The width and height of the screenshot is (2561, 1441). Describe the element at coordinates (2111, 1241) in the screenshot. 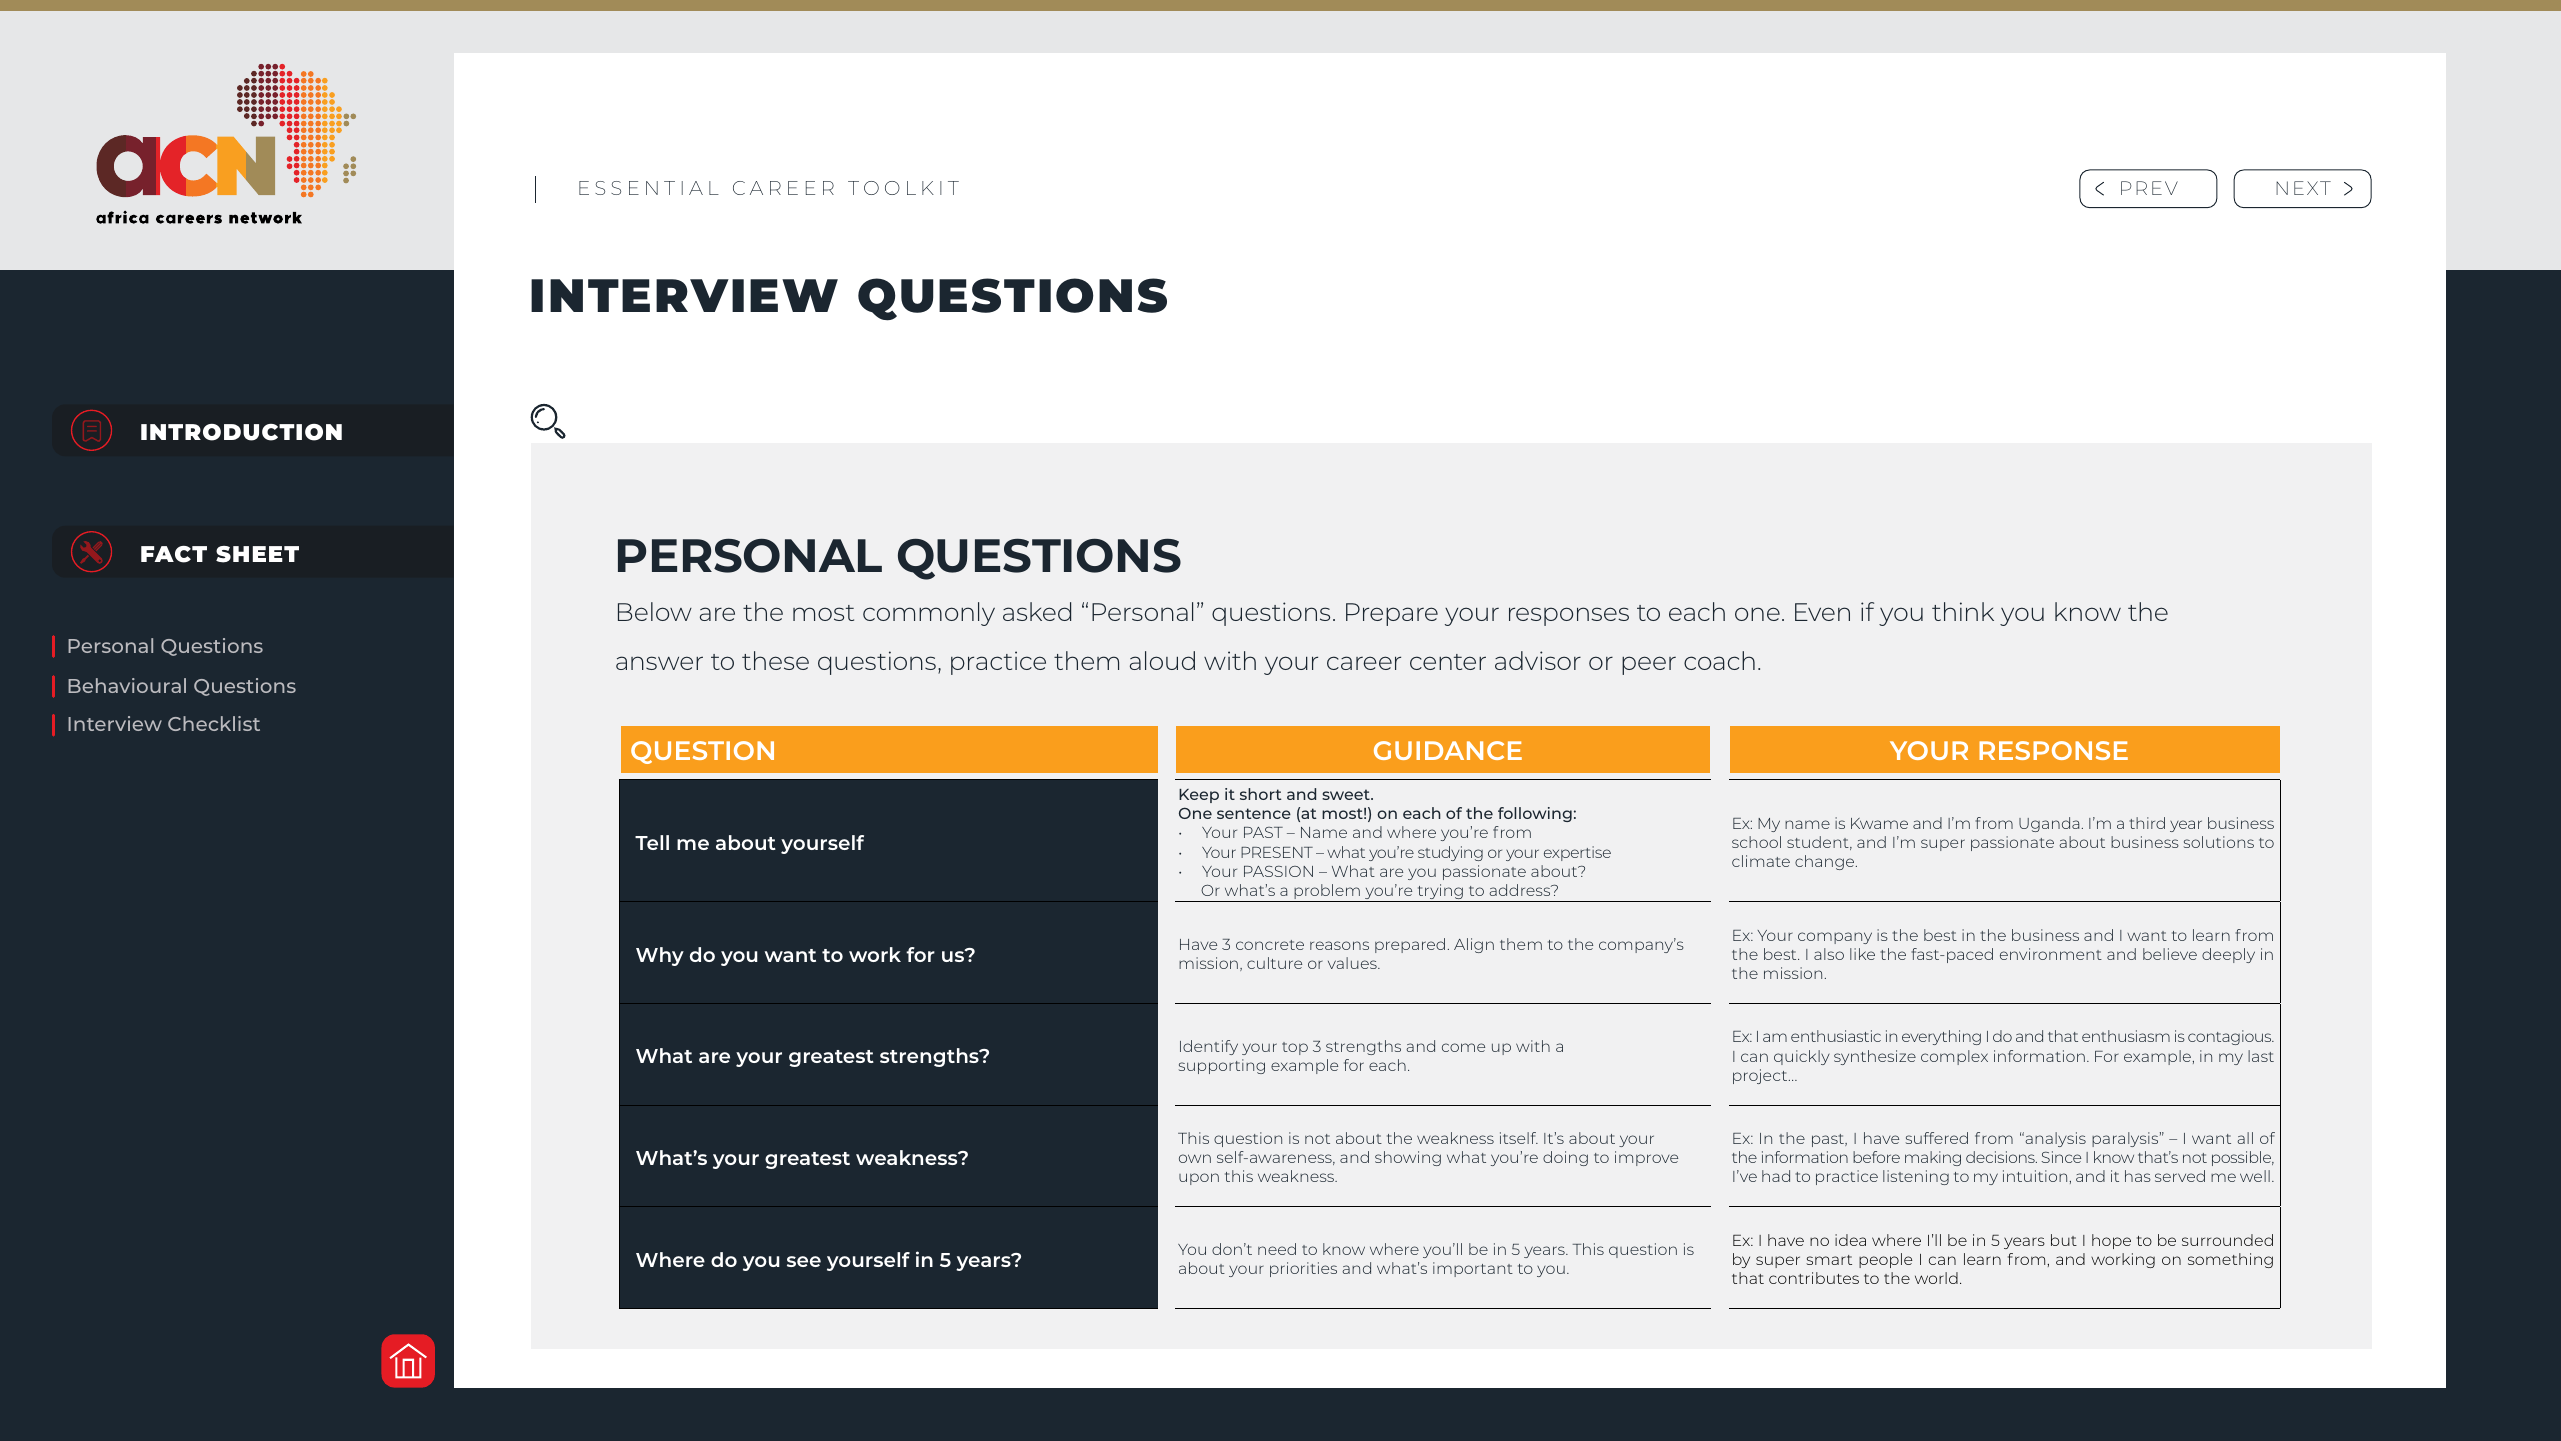

I see `hope` at that location.
